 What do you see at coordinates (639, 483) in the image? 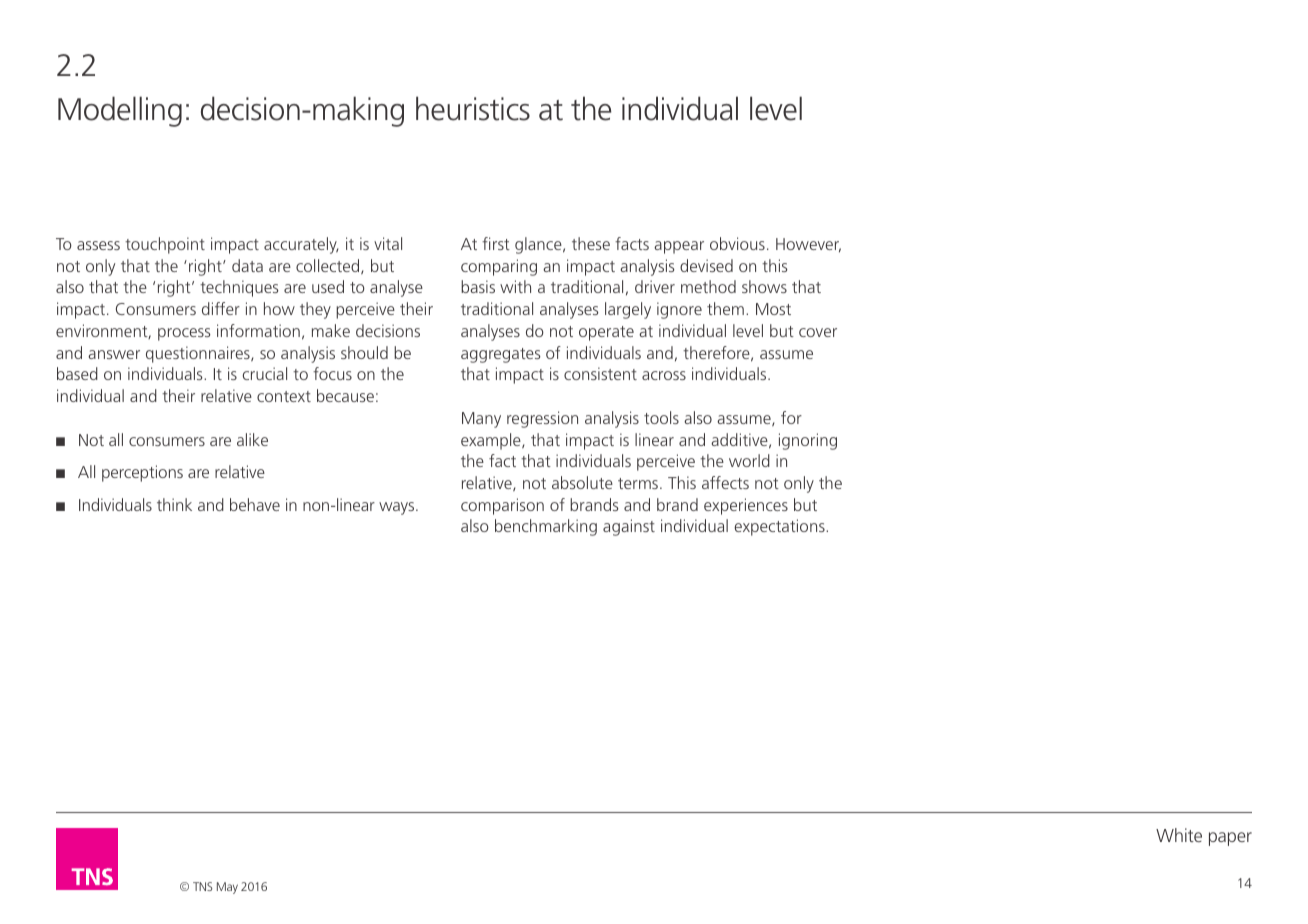
I see `terms` at bounding box center [639, 483].
